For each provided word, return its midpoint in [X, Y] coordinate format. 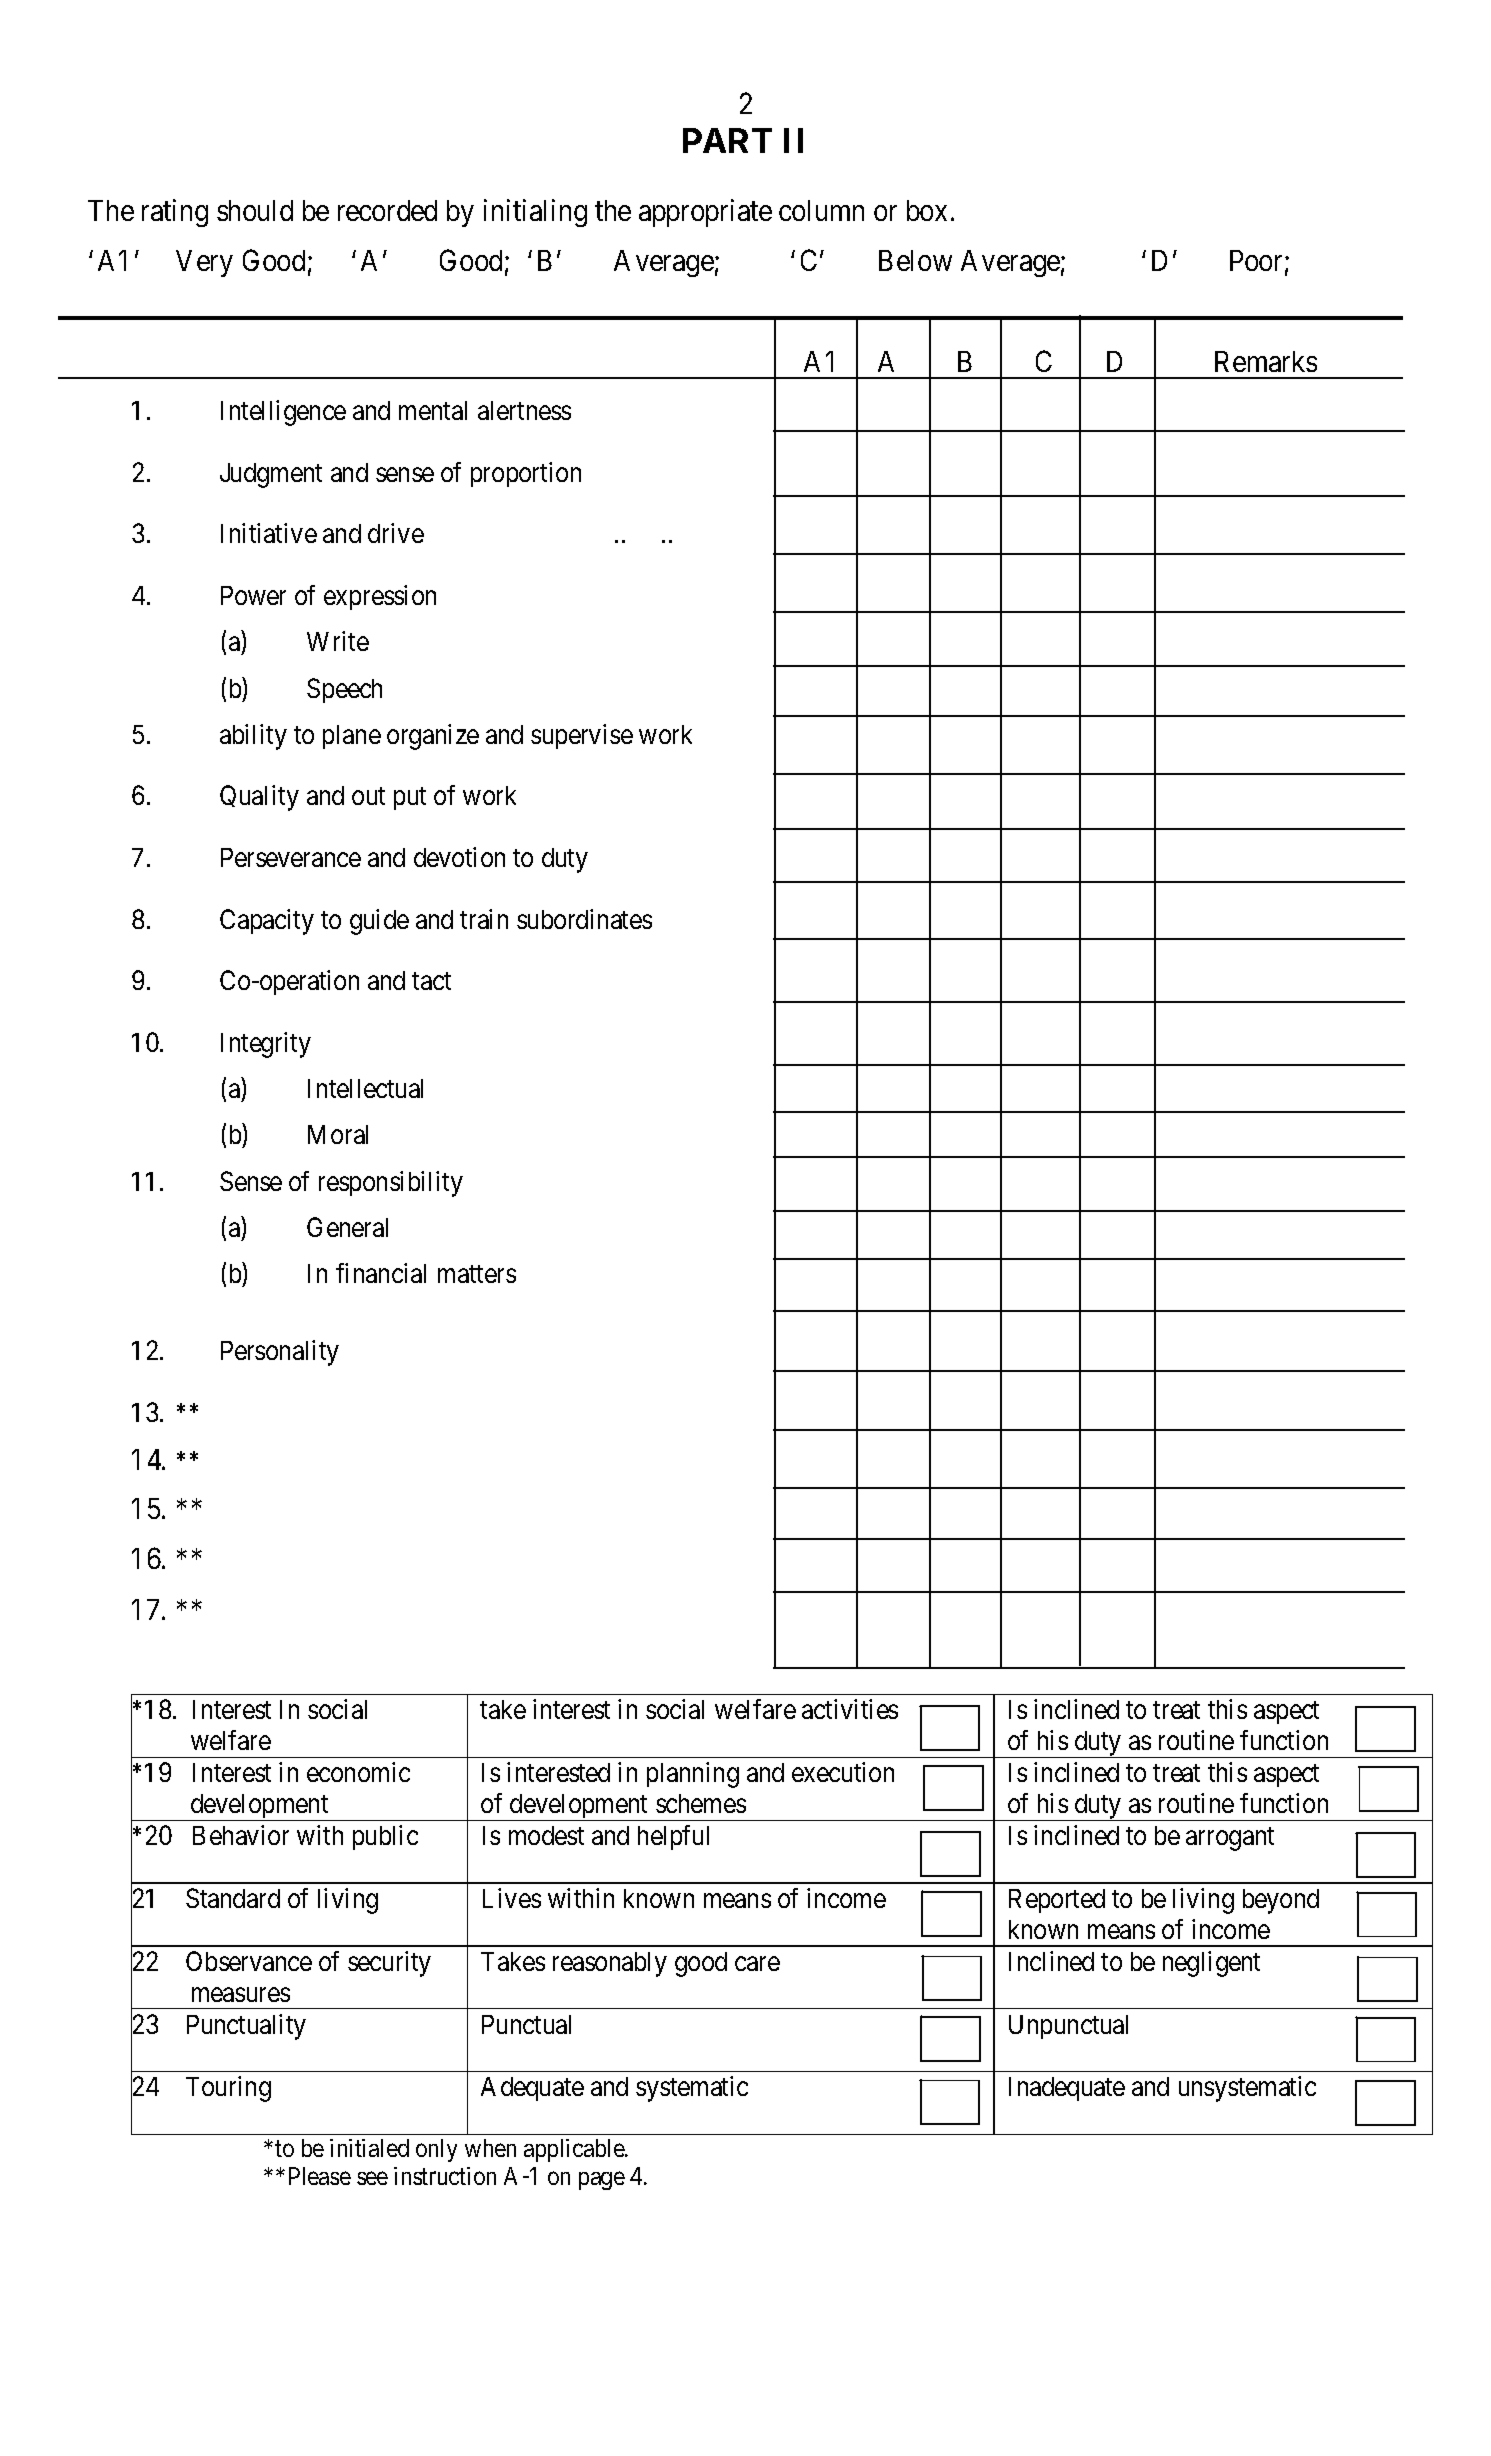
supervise [582, 736]
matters [477, 1274]
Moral [338, 1134]
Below [915, 260]
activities [850, 1709]
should [255, 210]
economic [358, 1772]
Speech [344, 690]
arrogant [1230, 1839]
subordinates [584, 919]
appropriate [705, 213]
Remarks [1266, 361]
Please [320, 2176]
